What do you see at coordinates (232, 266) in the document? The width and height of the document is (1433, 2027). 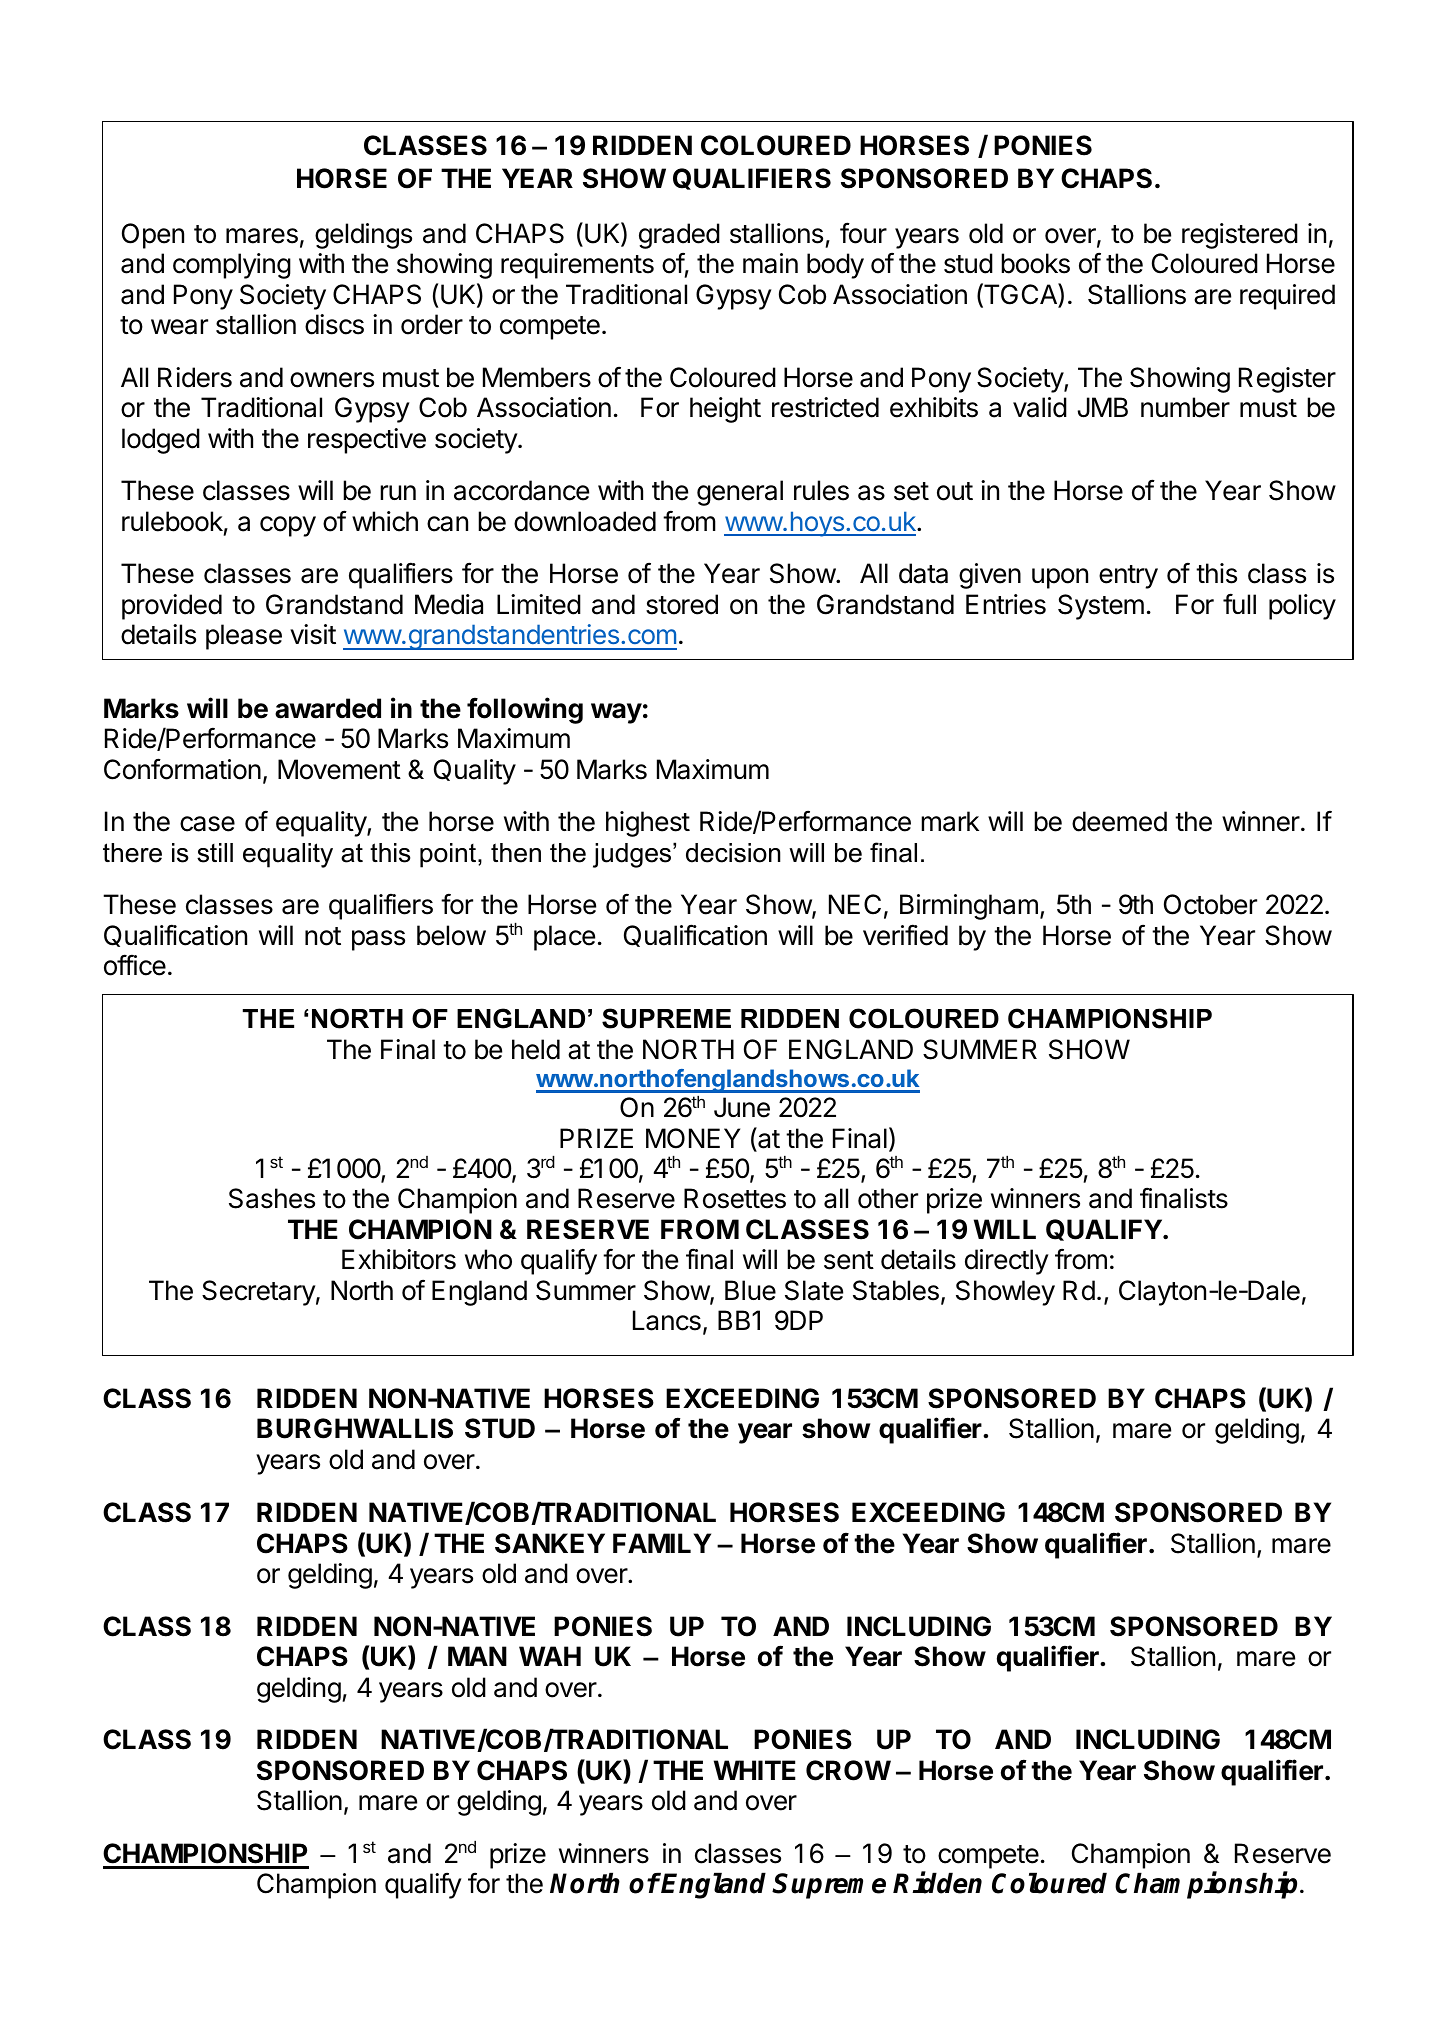 I see `complying` at bounding box center [232, 266].
